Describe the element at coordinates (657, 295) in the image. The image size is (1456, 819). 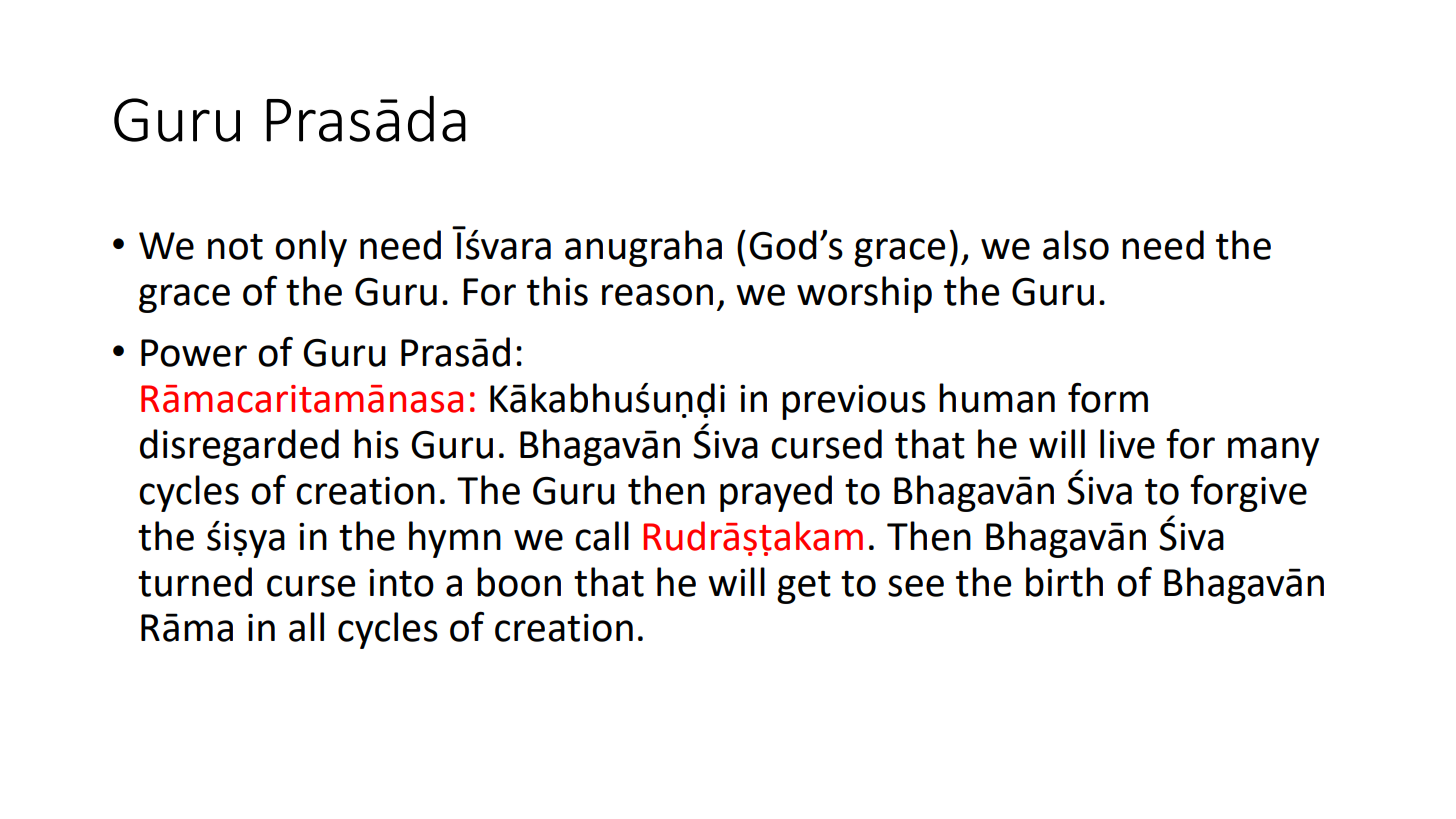
I see `reason` at that location.
